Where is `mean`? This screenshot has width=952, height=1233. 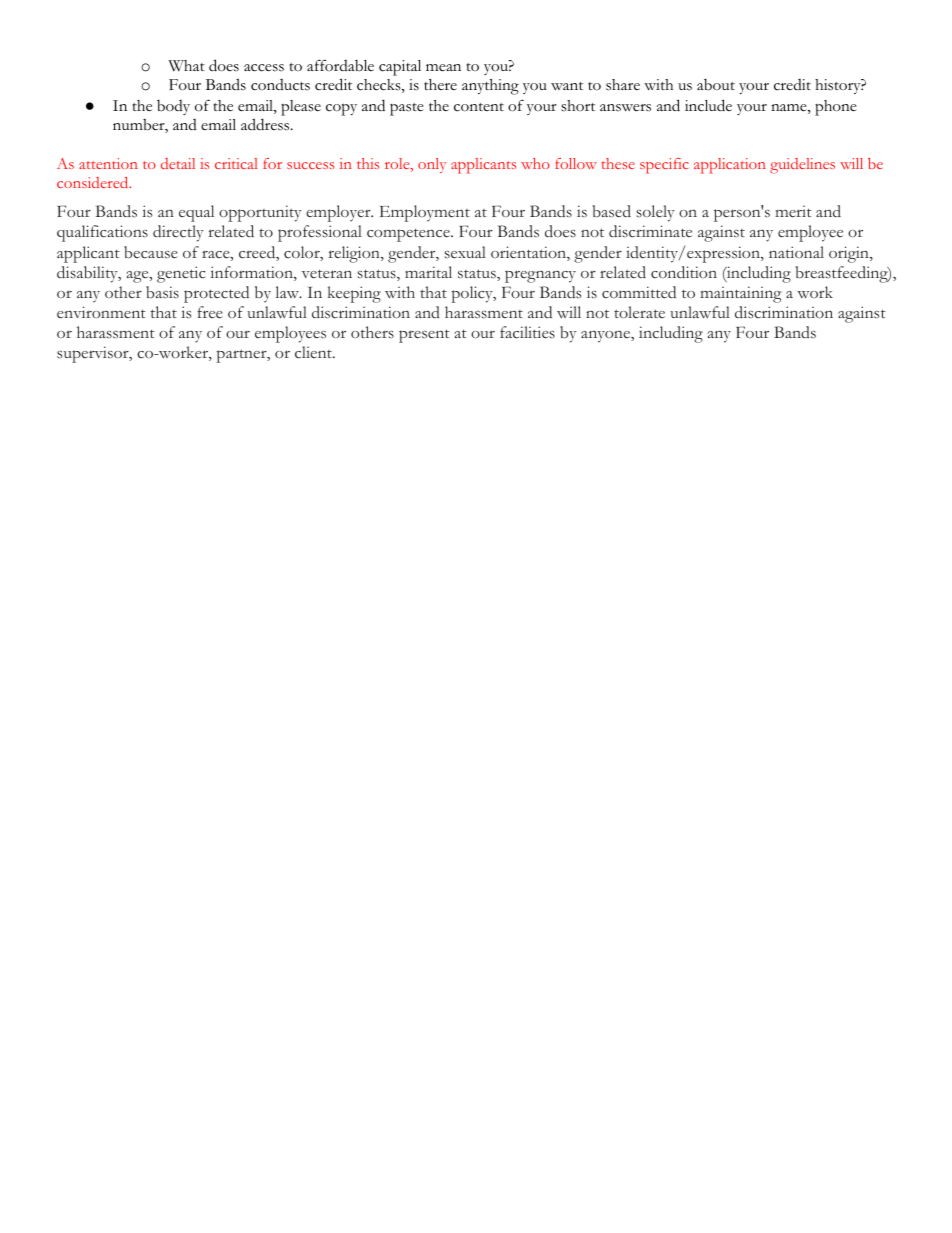 mean is located at coordinates (443, 68).
